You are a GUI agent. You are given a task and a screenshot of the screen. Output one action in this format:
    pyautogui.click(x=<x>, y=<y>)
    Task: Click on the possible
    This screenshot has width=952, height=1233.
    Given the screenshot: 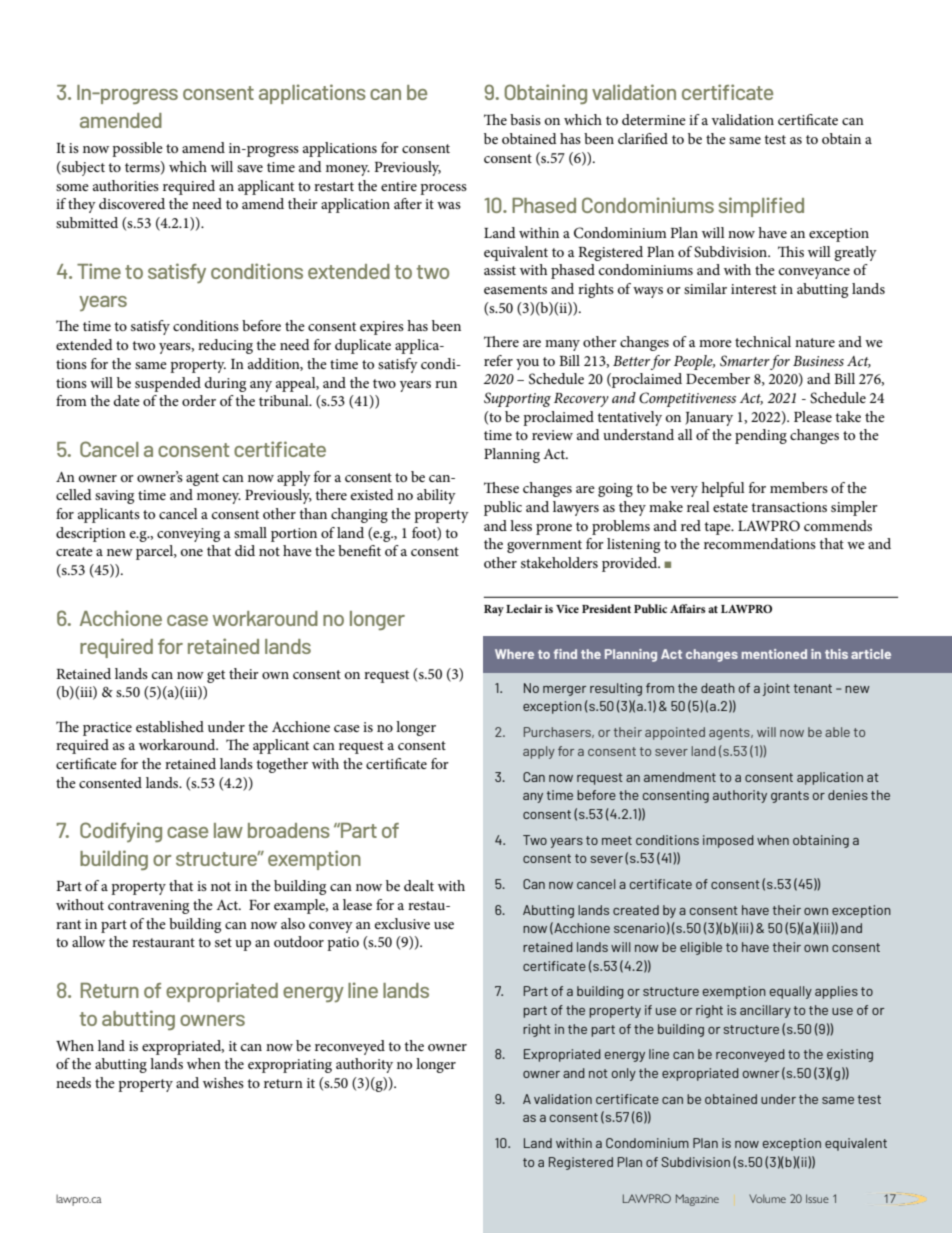 What is the action you would take?
    pyautogui.click(x=137, y=149)
